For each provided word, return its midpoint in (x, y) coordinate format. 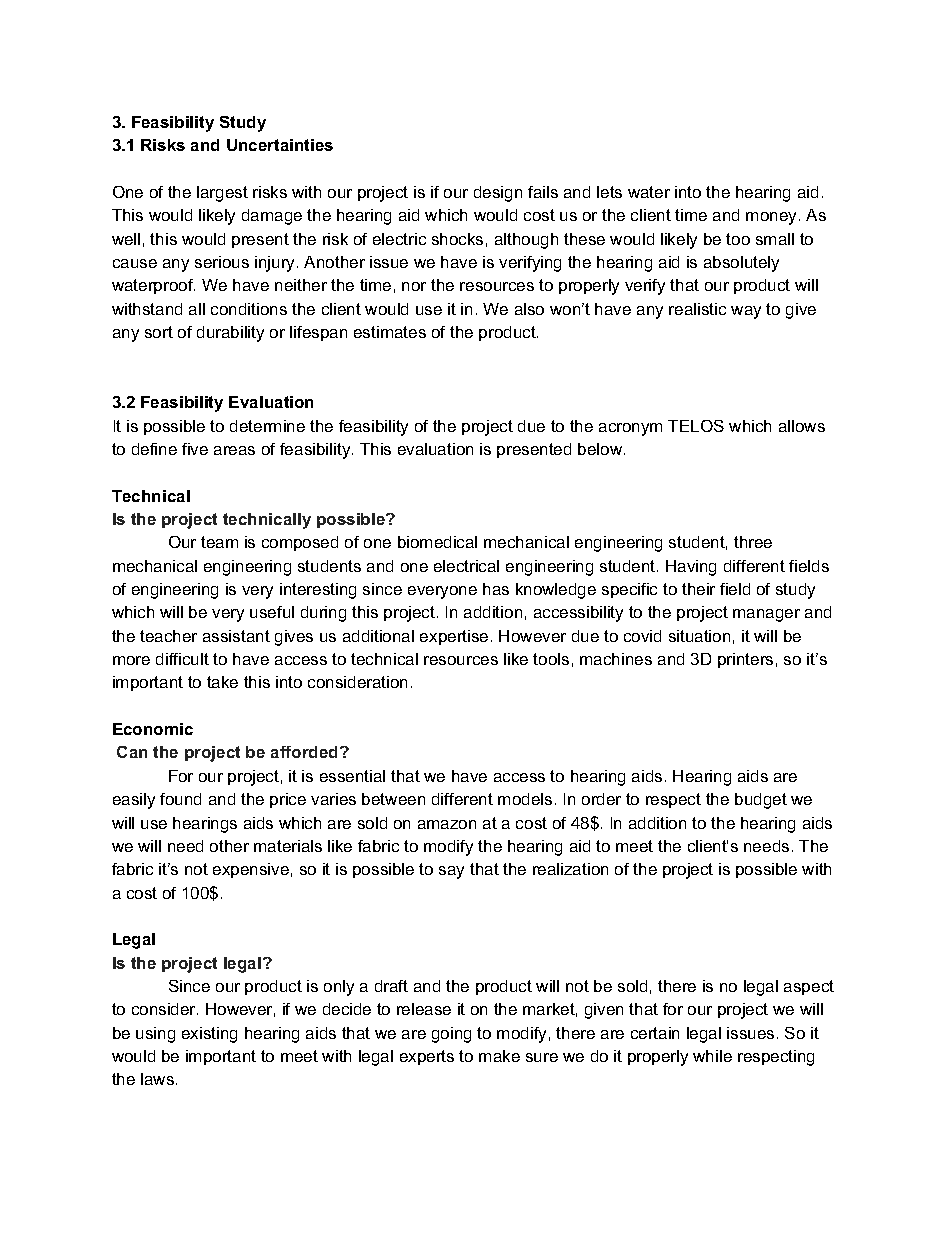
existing (209, 1035)
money (773, 218)
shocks (457, 239)
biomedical (437, 542)
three (753, 542)
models (525, 799)
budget (761, 801)
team (219, 542)
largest (222, 194)
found (180, 799)
